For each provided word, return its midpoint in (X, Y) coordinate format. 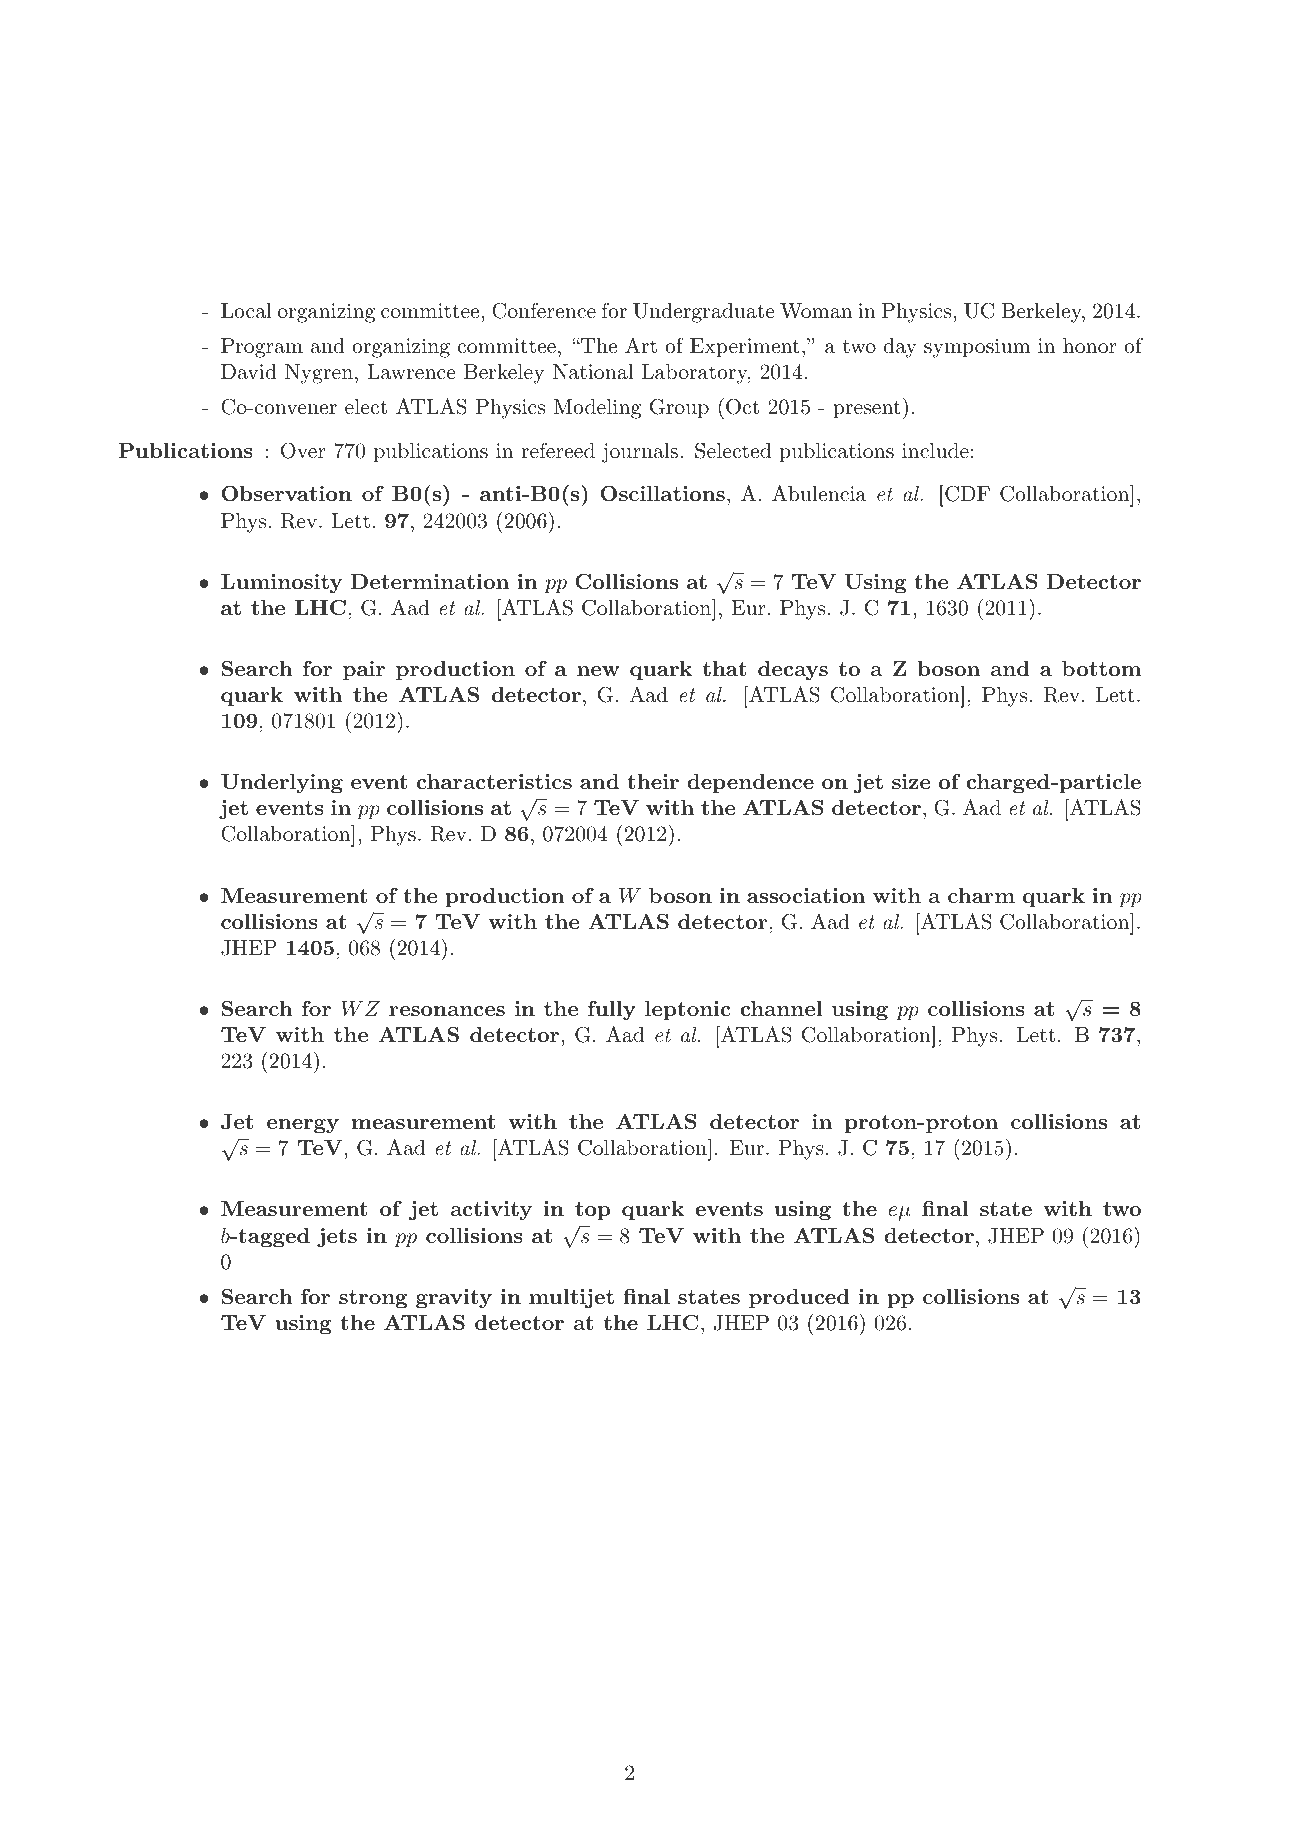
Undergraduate (704, 313)
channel (781, 1008)
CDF (966, 493)
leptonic (688, 1011)
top (592, 1211)
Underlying (282, 784)
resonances (447, 1011)
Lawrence (411, 372)
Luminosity (281, 584)
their (653, 781)
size (911, 781)
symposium (977, 348)
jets (337, 1238)
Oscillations (663, 494)
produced (799, 1299)
